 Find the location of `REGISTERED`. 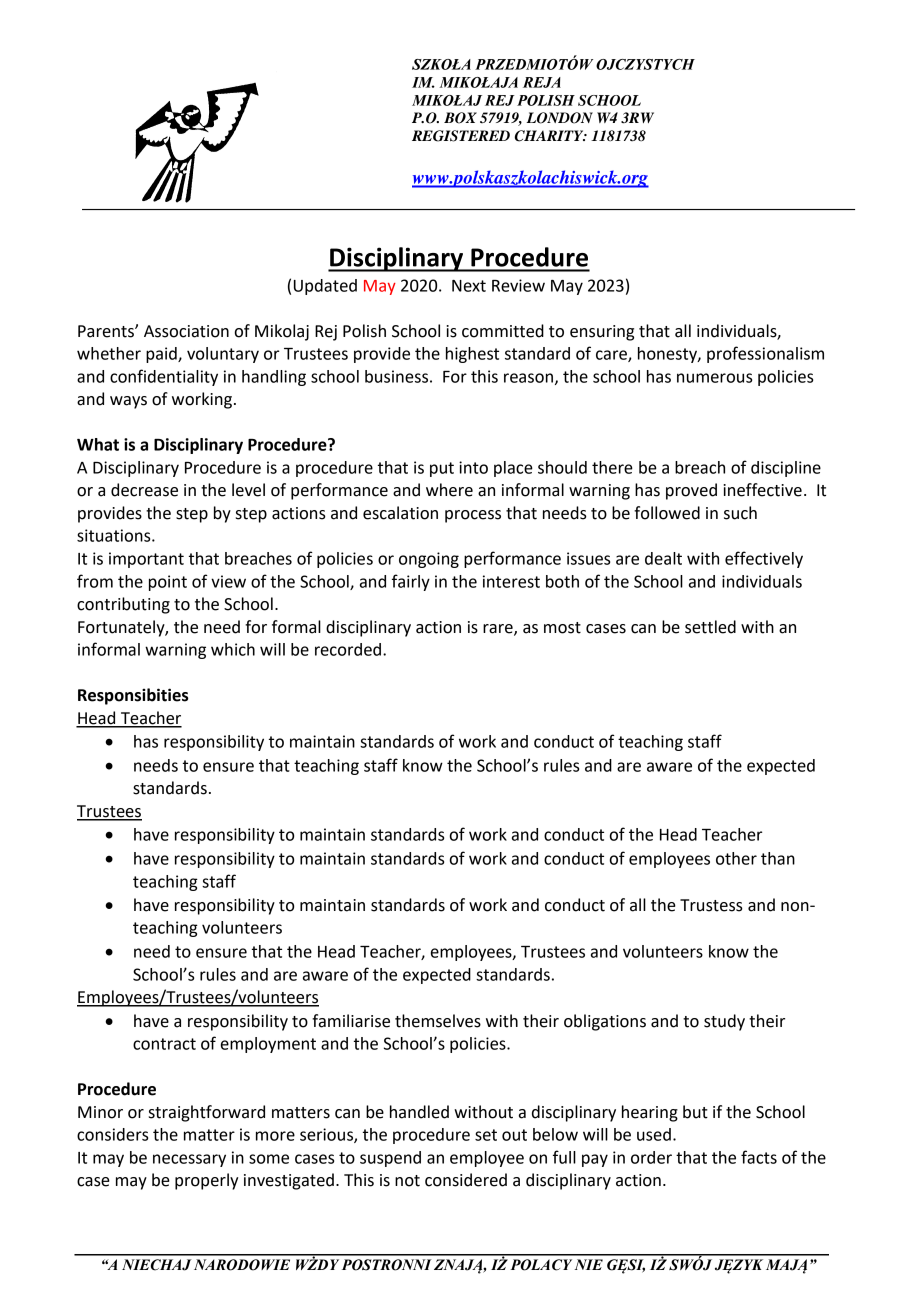

REGISTERED is located at coordinates (461, 136).
